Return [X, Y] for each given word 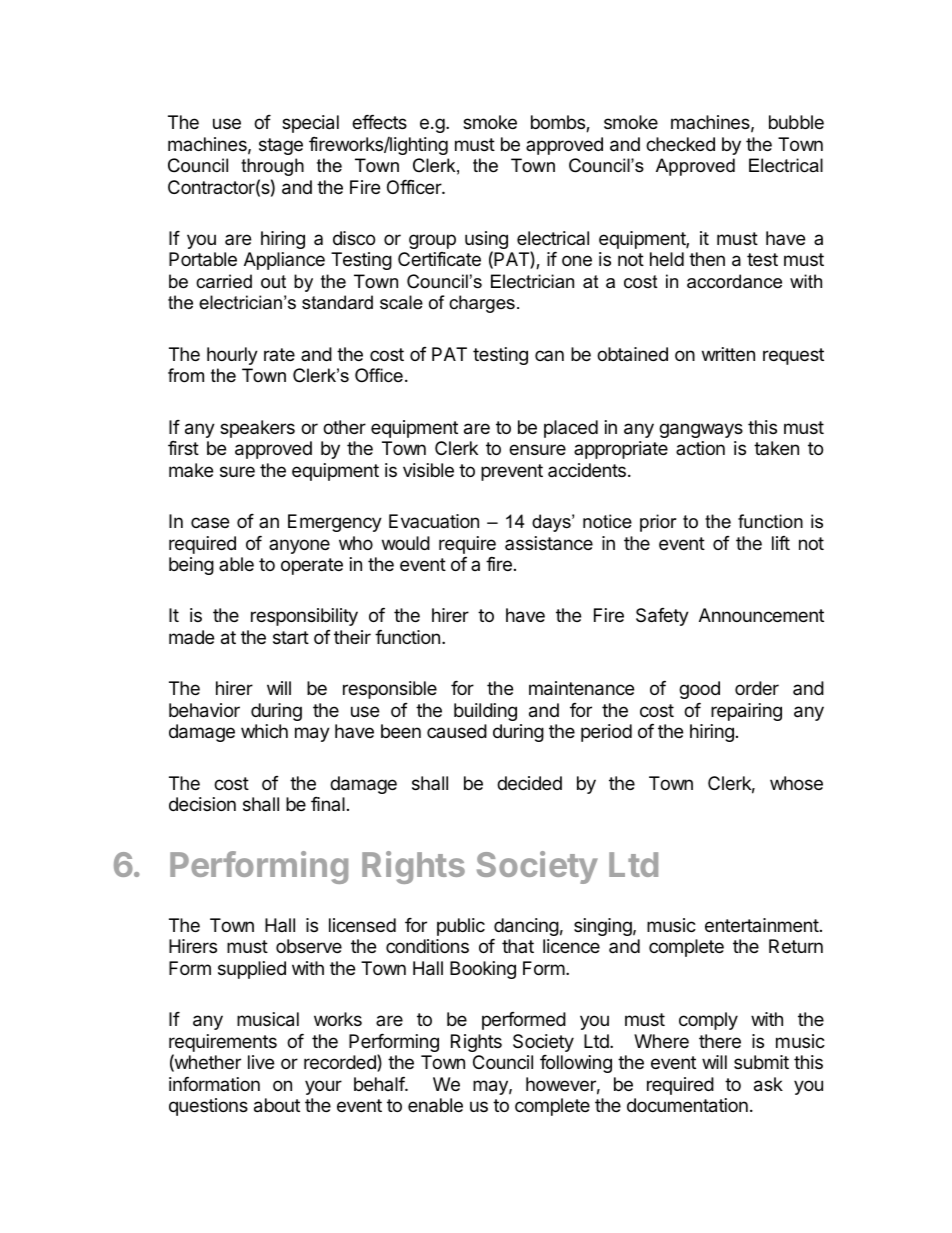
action [700, 448]
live [261, 1062]
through [272, 167]
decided [529, 783]
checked [680, 144]
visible [428, 470]
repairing [746, 712]
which [264, 731]
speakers [257, 429]
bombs [559, 123]
